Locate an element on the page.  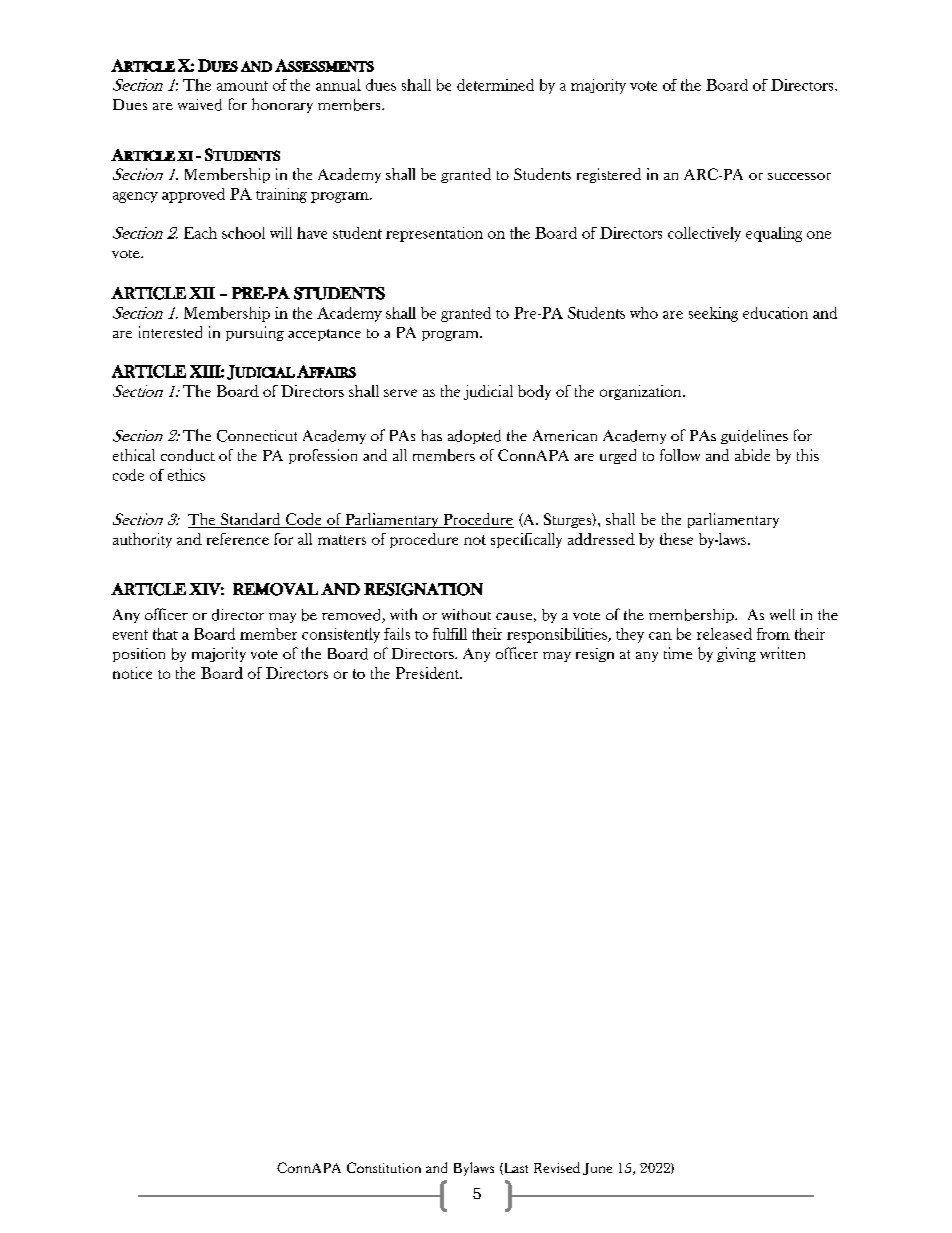
fulfill is located at coordinates (450, 634).
